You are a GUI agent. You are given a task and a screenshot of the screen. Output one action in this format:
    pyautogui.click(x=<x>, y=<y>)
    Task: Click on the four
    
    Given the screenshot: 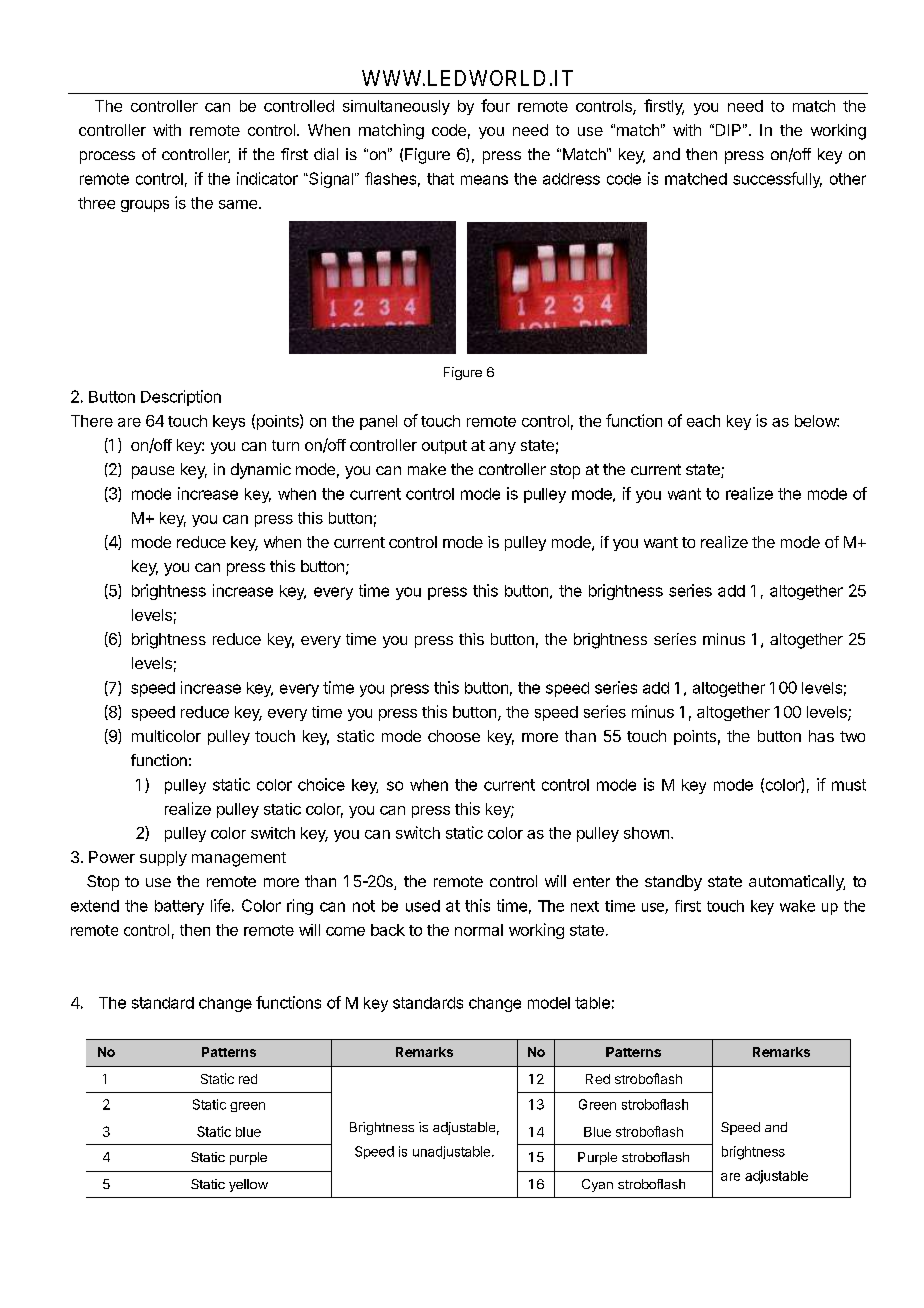 What is the action you would take?
    pyautogui.click(x=495, y=105)
